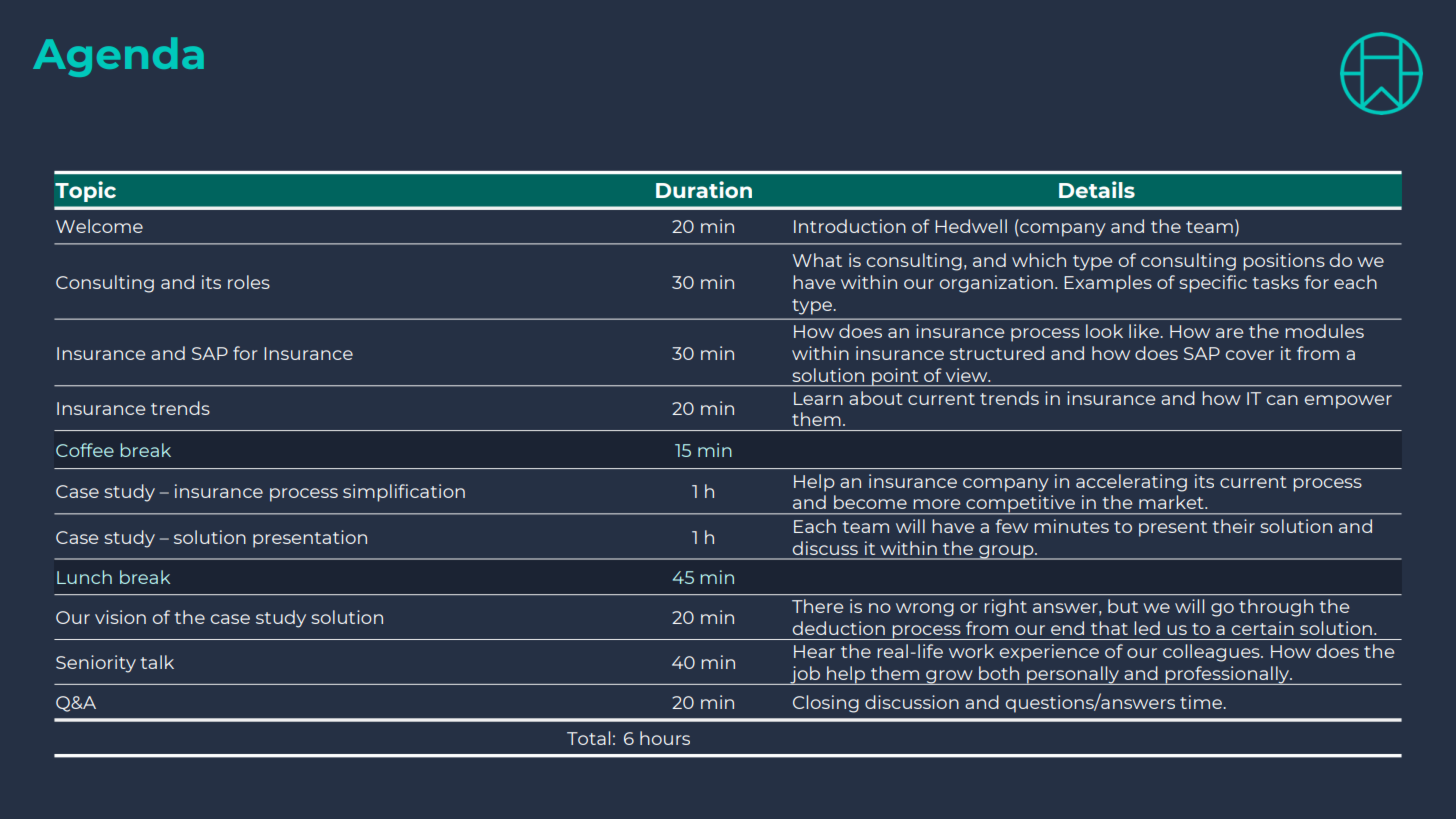  Describe the element at coordinates (118, 57) in the screenshot. I see `Agenda` at that location.
